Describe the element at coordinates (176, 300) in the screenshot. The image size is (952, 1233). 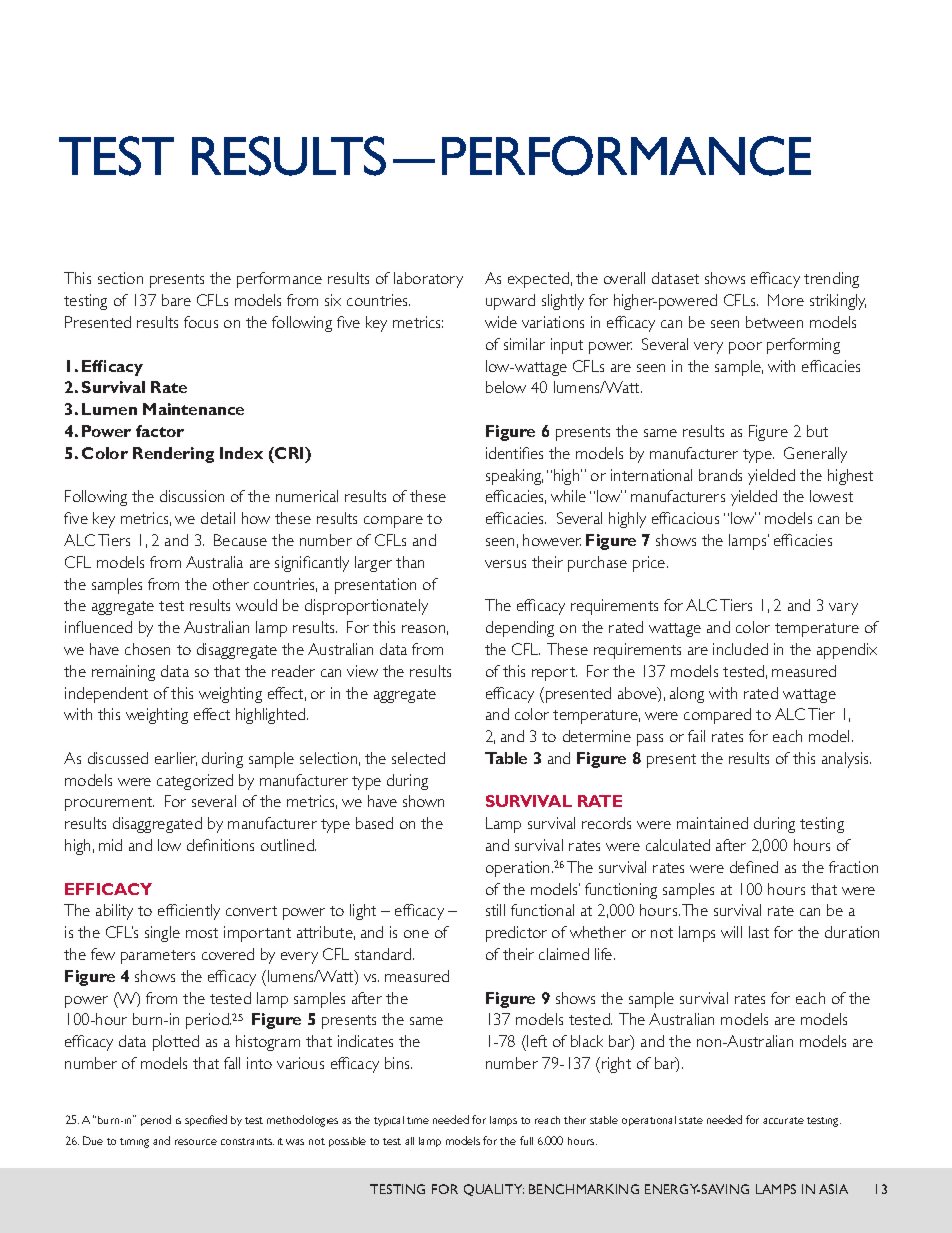
I see `bare` at that location.
